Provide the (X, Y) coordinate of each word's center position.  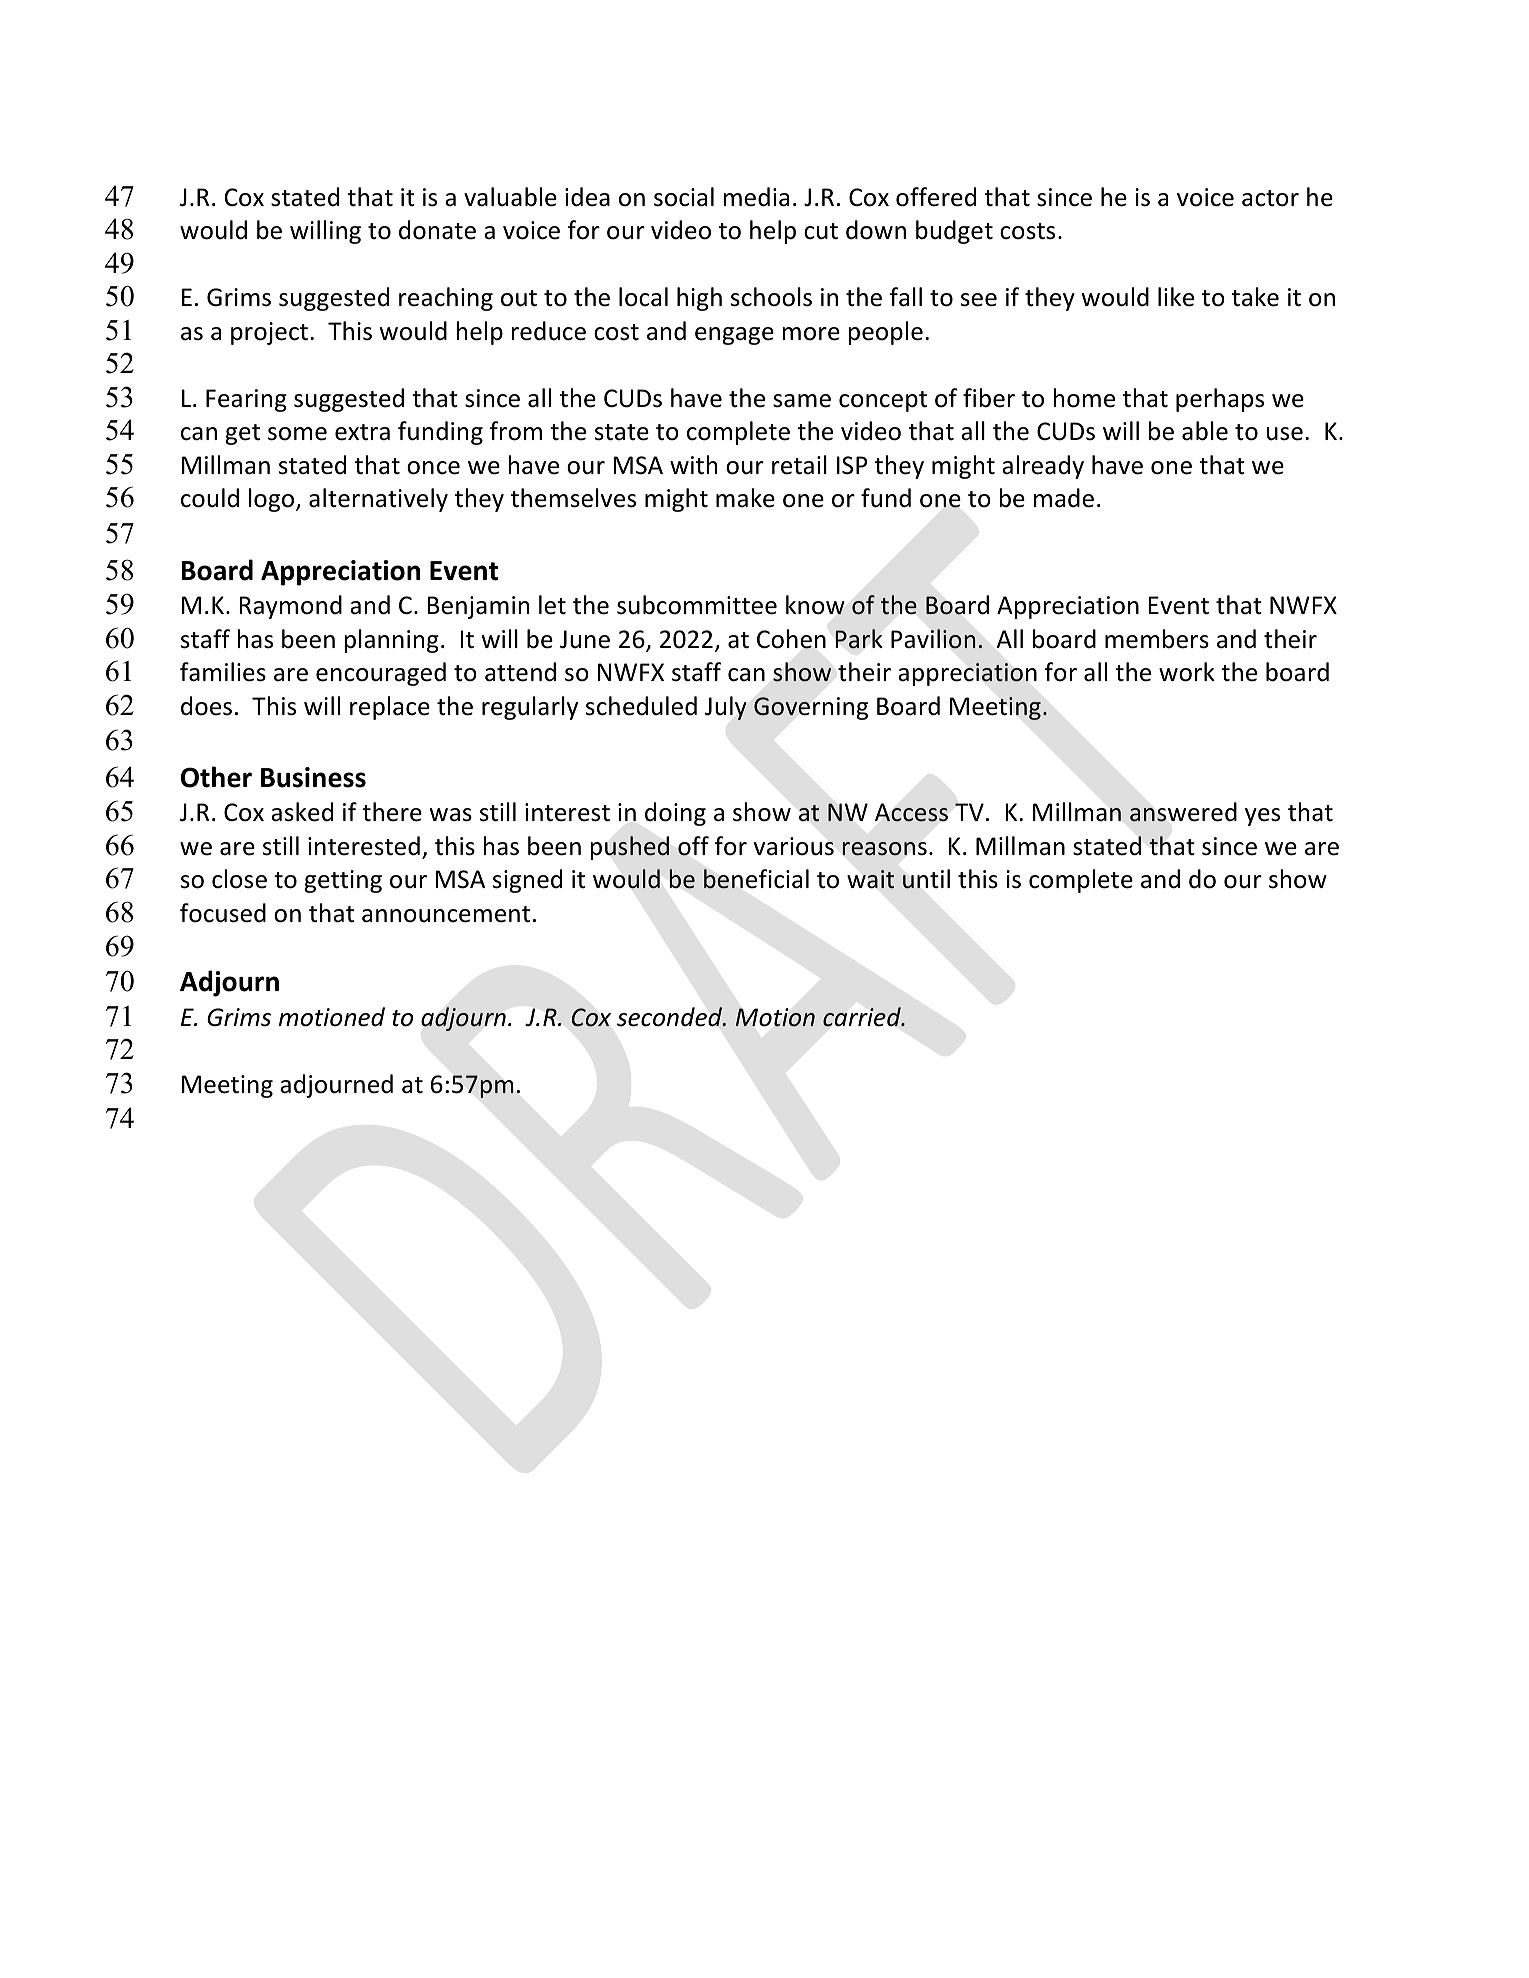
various (794, 846)
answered (1183, 812)
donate (437, 230)
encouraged (381, 674)
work (1187, 672)
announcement (446, 914)
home (1084, 398)
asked (302, 812)
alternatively (378, 500)
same (802, 401)
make (745, 498)
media (756, 197)
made (1064, 498)
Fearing (246, 400)
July (726, 708)
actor (1270, 198)
